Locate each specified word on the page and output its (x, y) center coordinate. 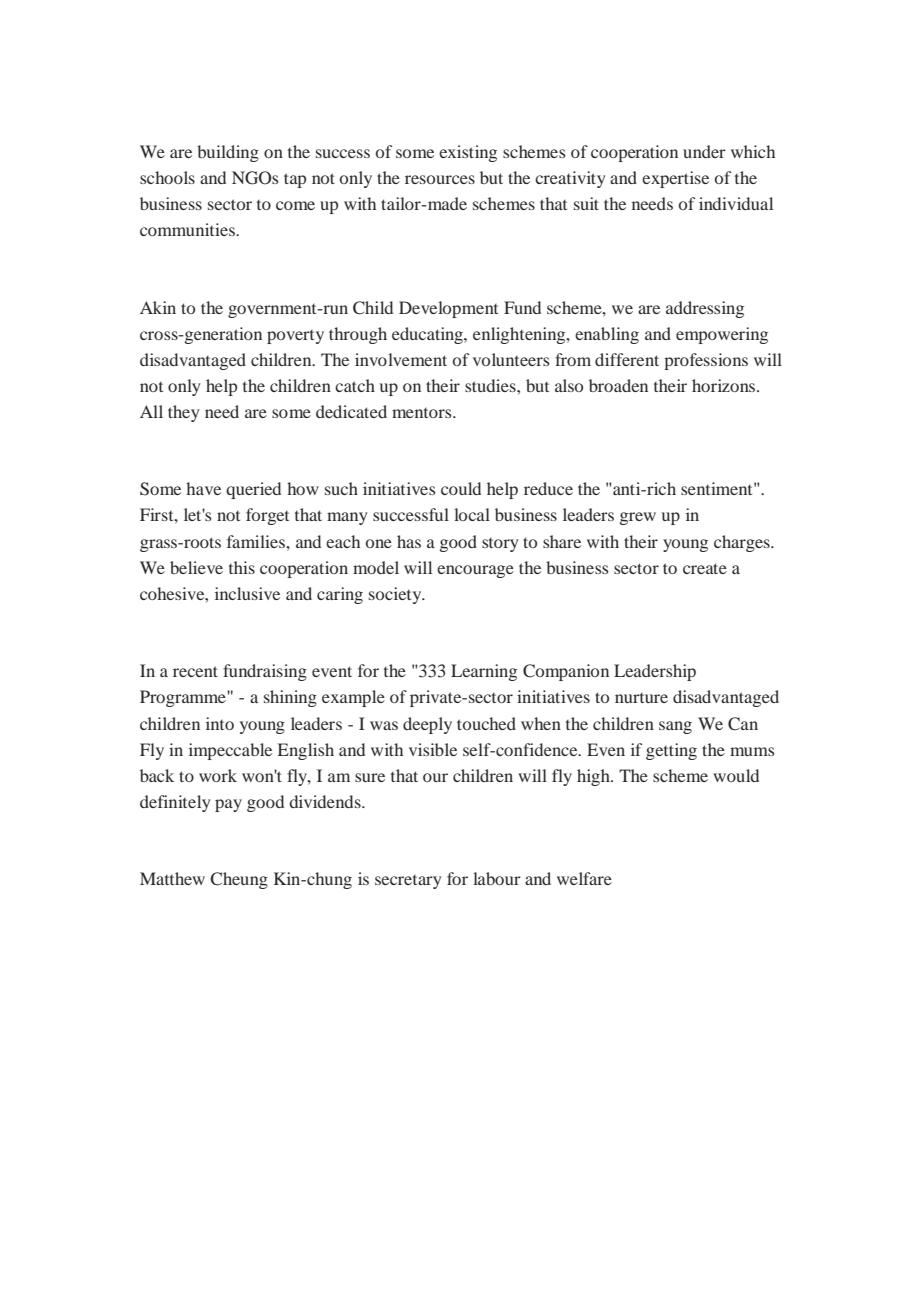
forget (267, 516)
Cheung (239, 880)
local (472, 514)
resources (440, 179)
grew (638, 518)
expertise (675, 179)
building (228, 153)
